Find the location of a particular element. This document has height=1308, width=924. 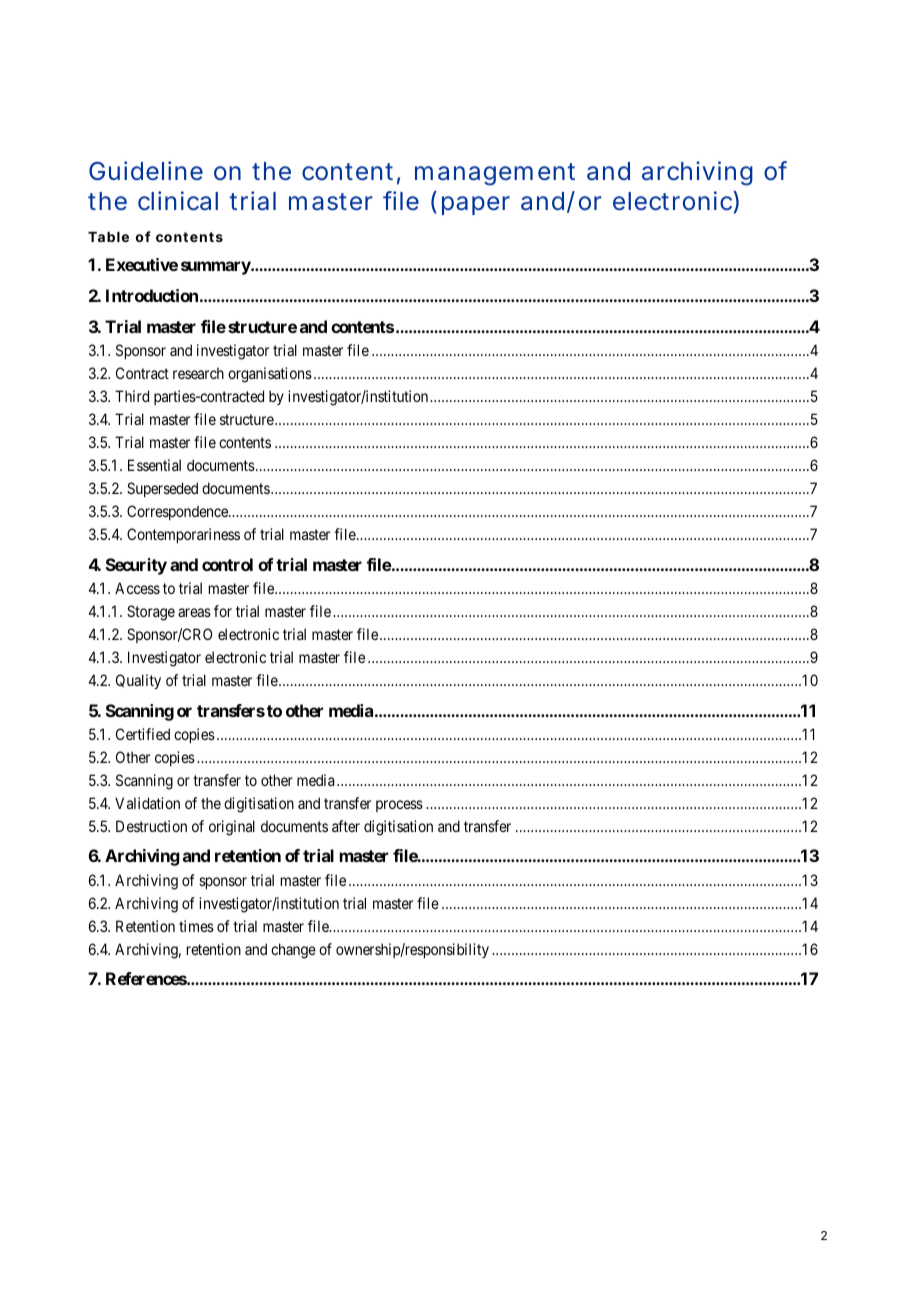

Security is located at coordinates (136, 566).
